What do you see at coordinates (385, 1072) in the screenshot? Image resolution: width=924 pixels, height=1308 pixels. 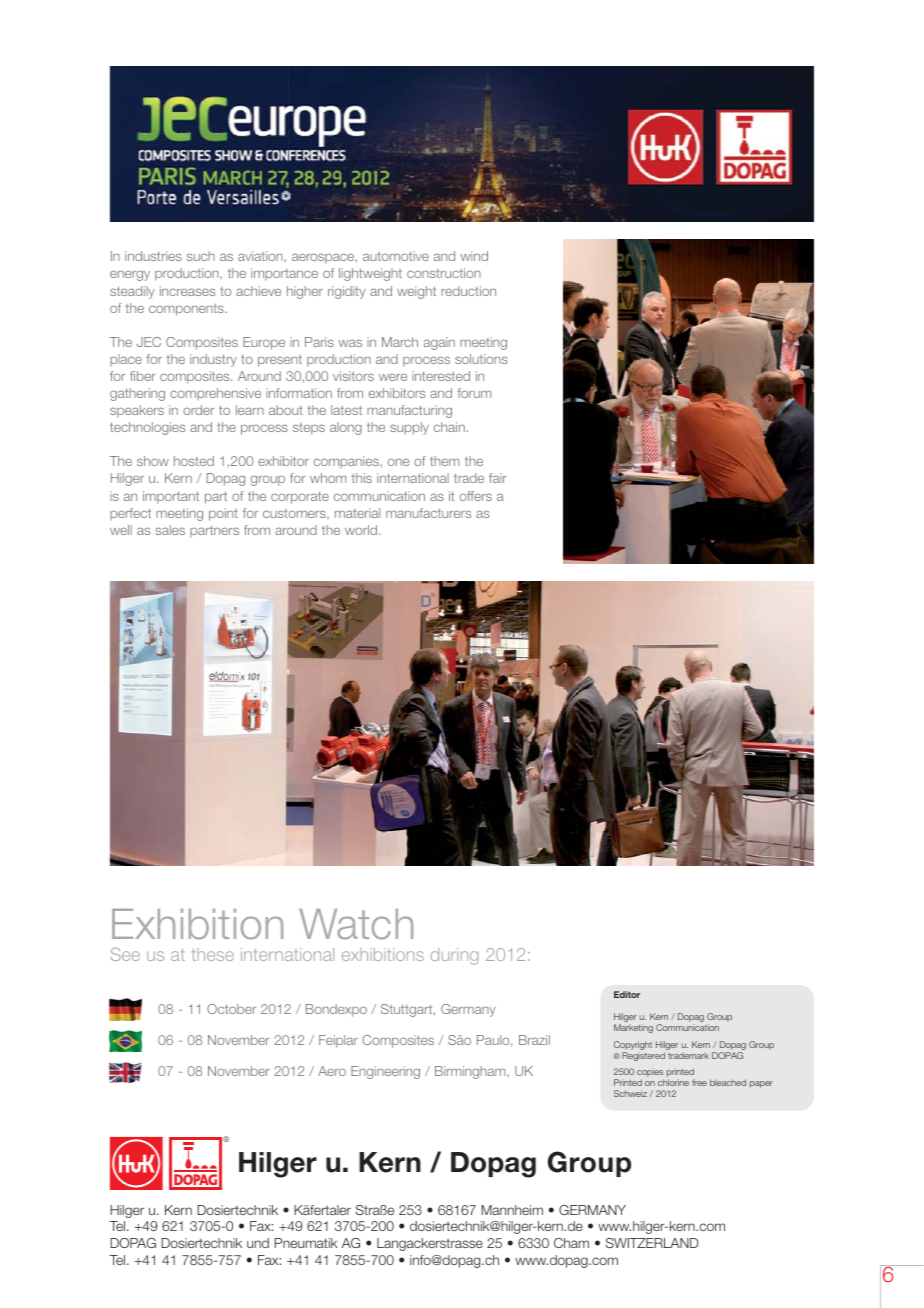 I see `Engineering` at bounding box center [385, 1072].
